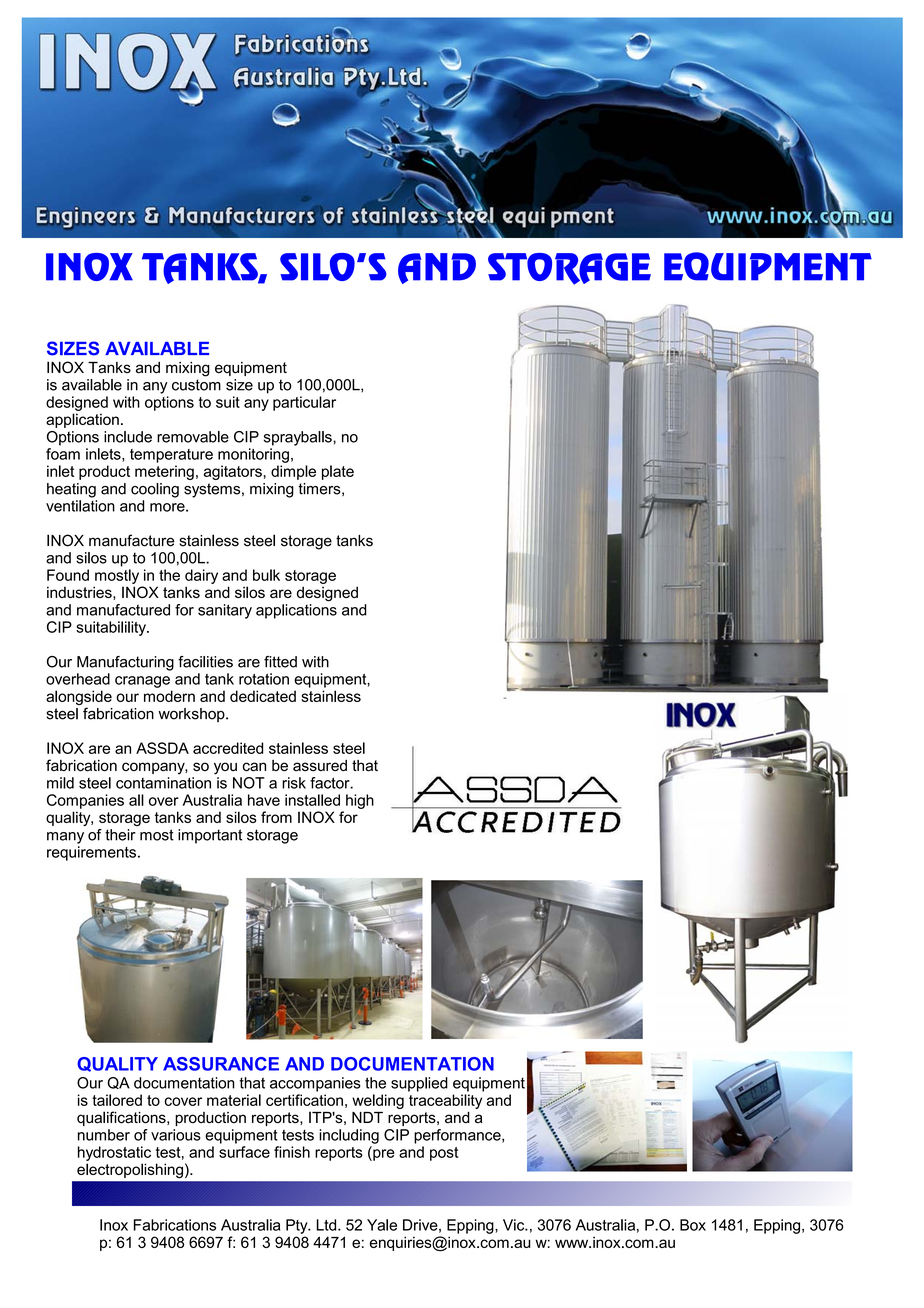 This image has height=1308, width=924. I want to click on high, so click(360, 801).
